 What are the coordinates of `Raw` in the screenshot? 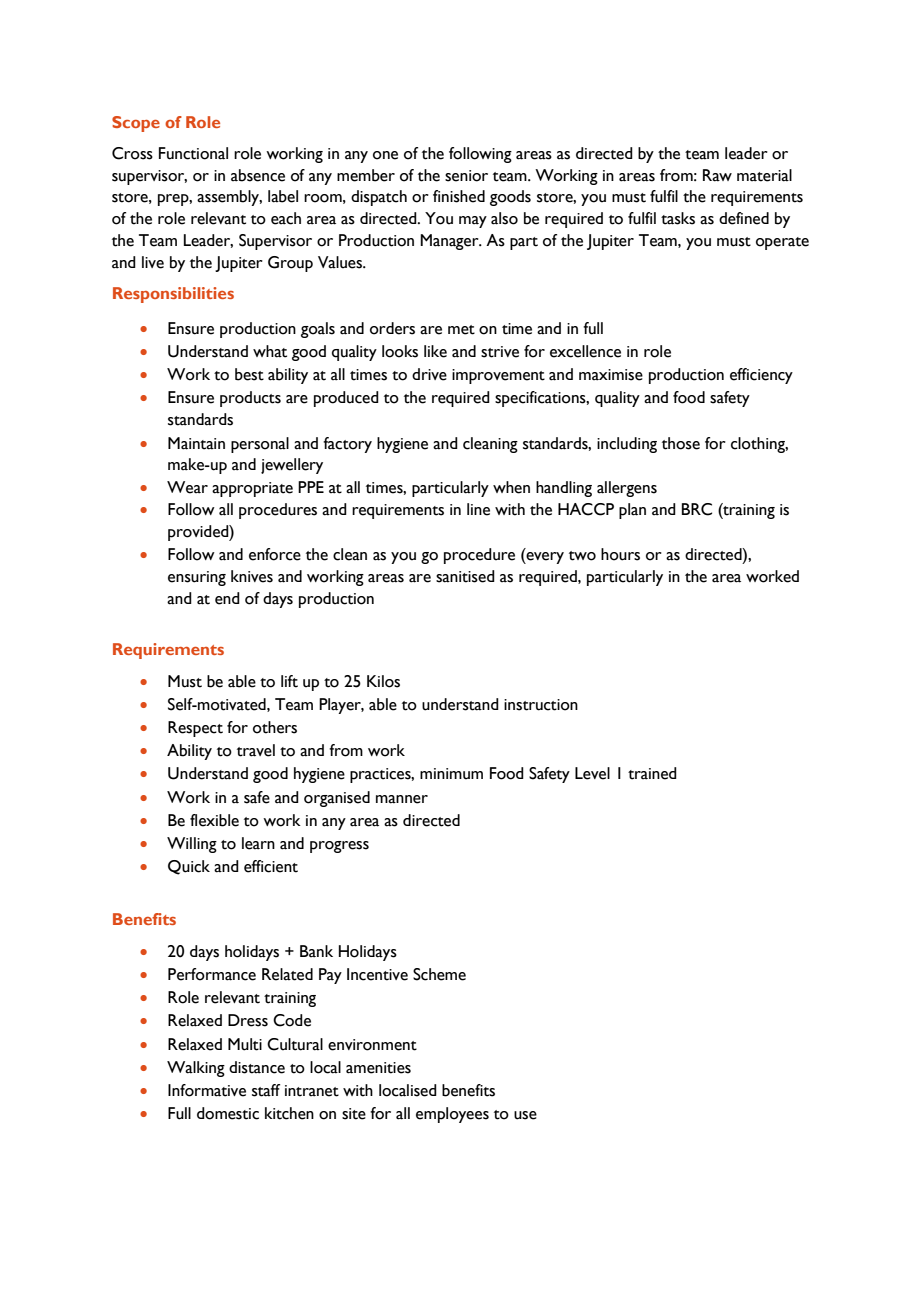 It's located at (717, 175).
